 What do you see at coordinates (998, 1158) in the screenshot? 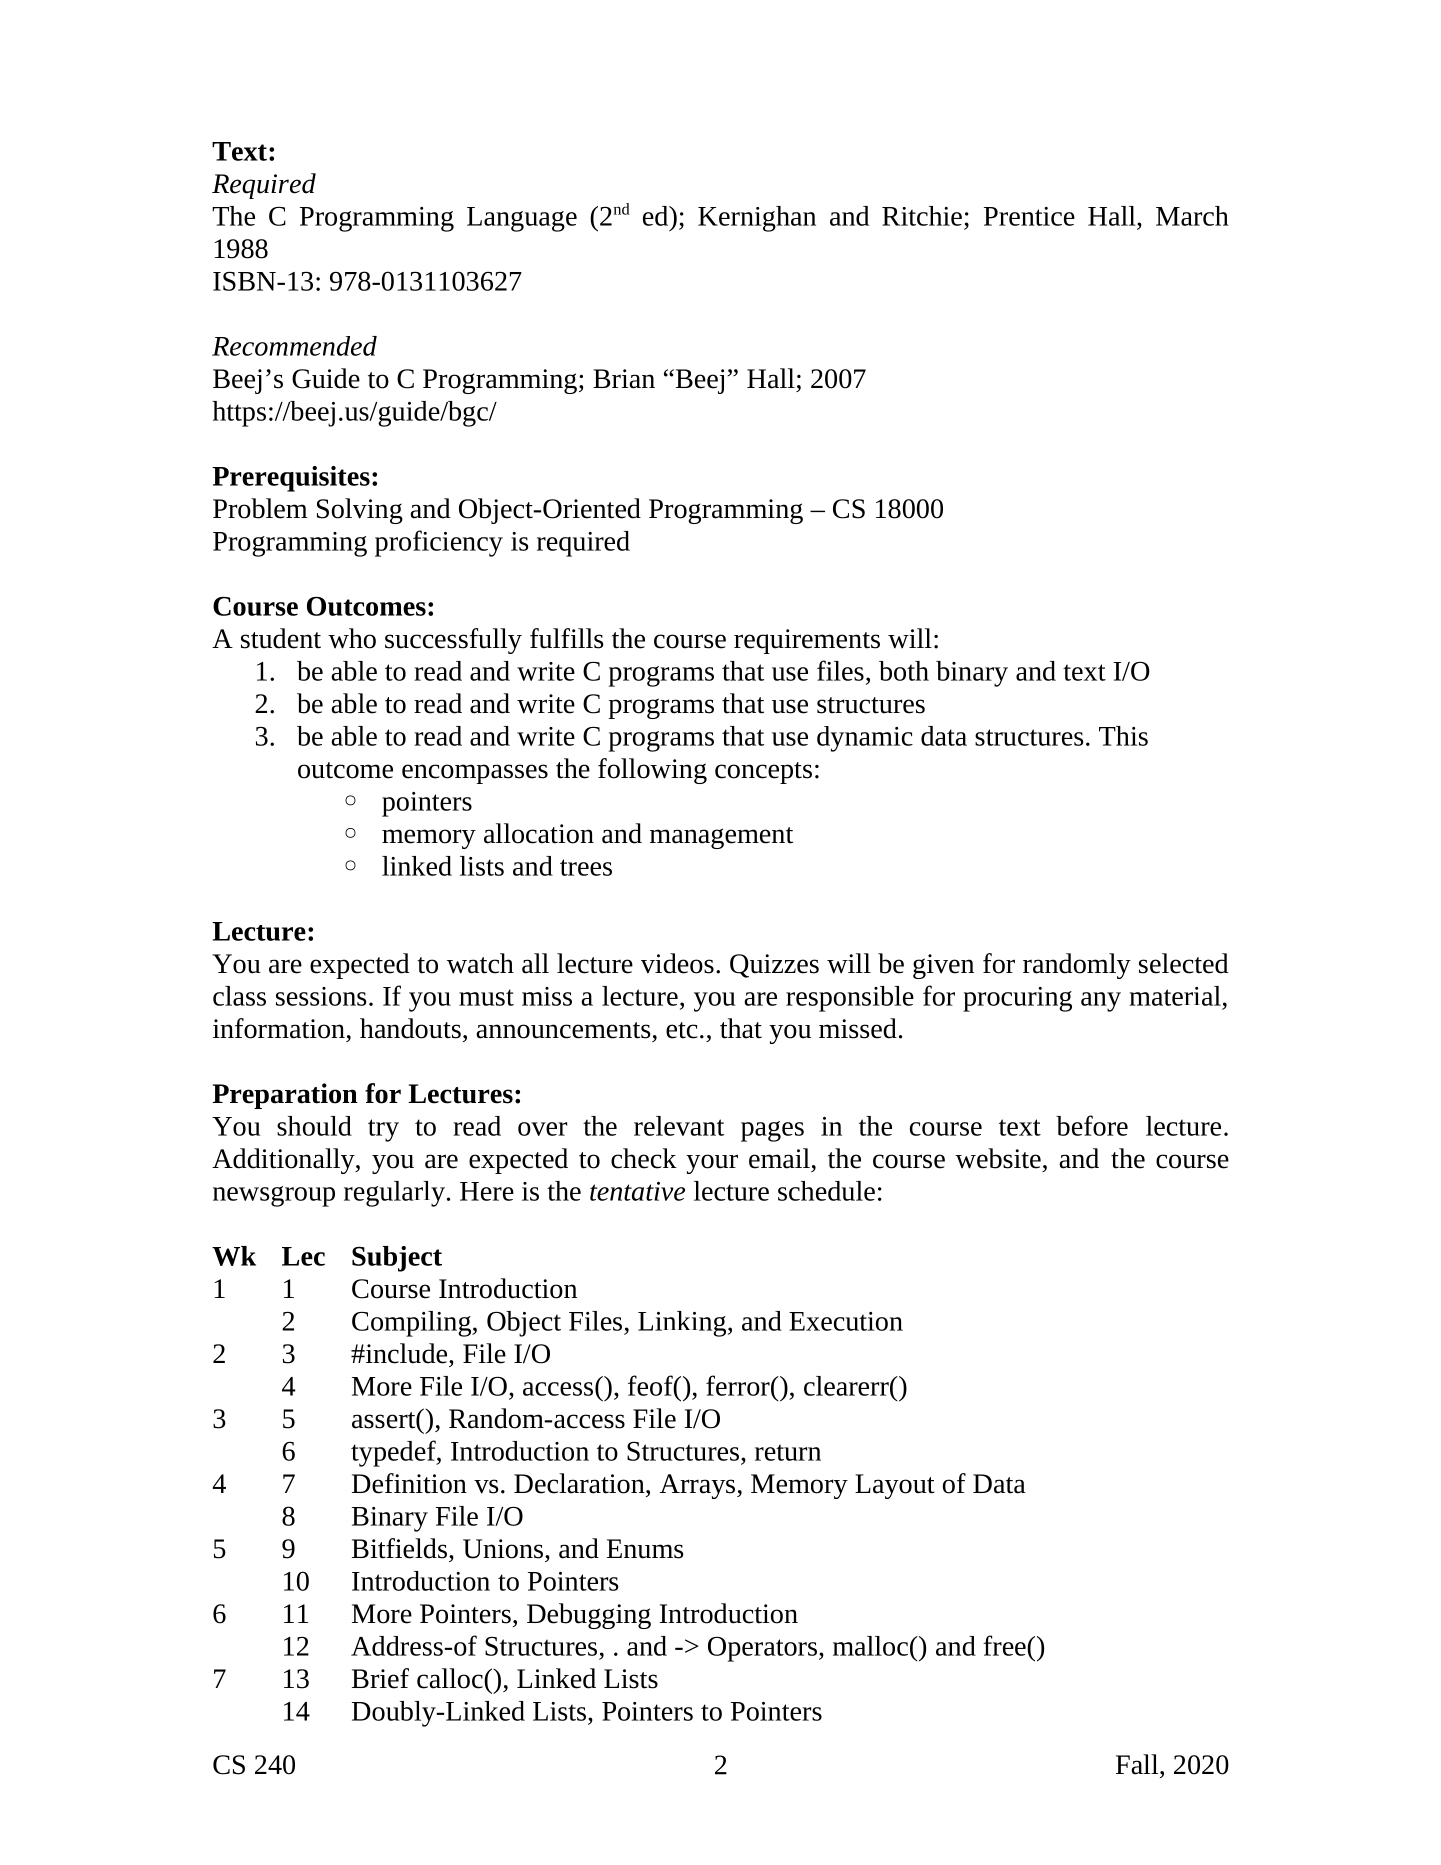
I see `website` at bounding box center [998, 1158].
